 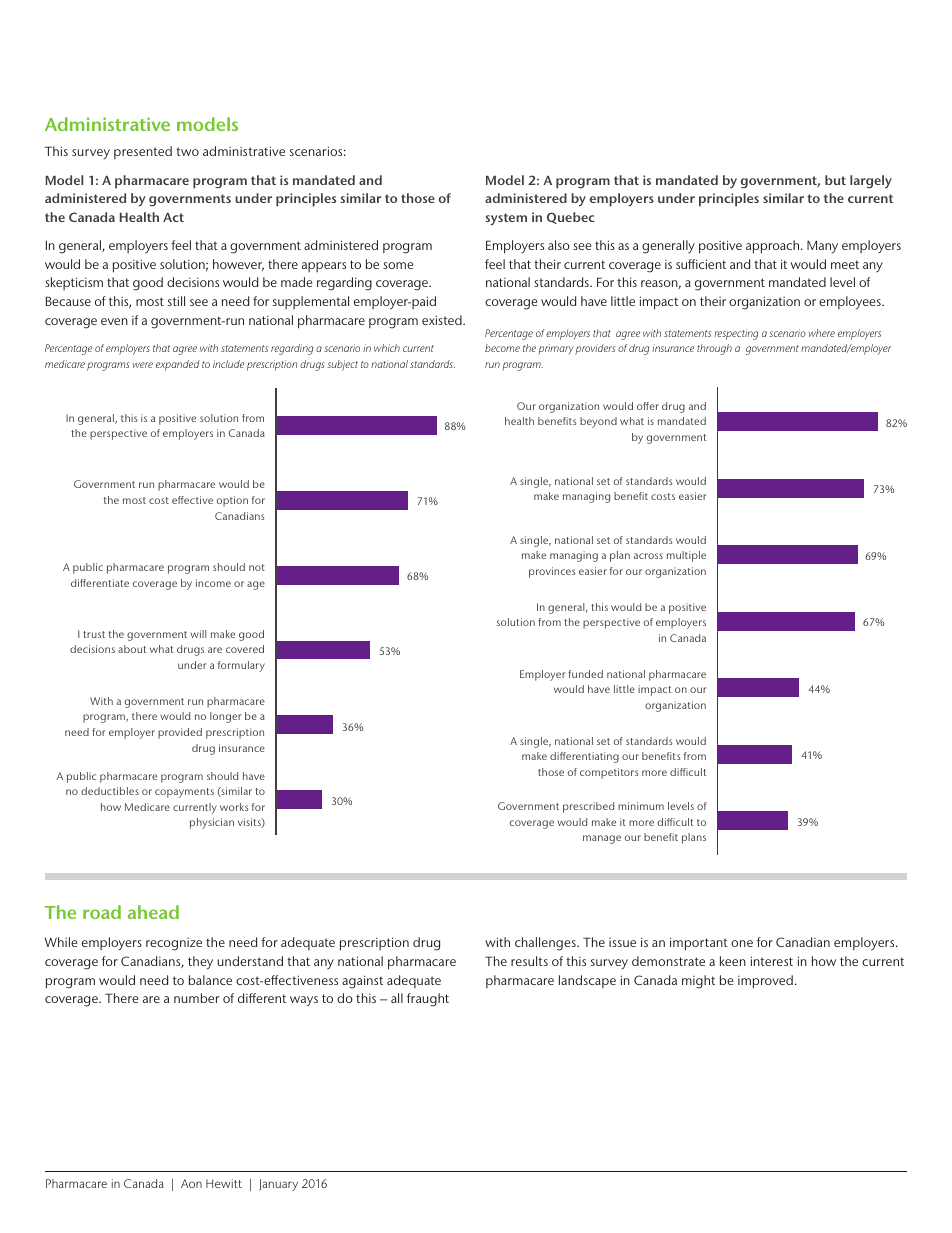 What do you see at coordinates (686, 556) in the screenshot?
I see `multiple` at bounding box center [686, 556].
